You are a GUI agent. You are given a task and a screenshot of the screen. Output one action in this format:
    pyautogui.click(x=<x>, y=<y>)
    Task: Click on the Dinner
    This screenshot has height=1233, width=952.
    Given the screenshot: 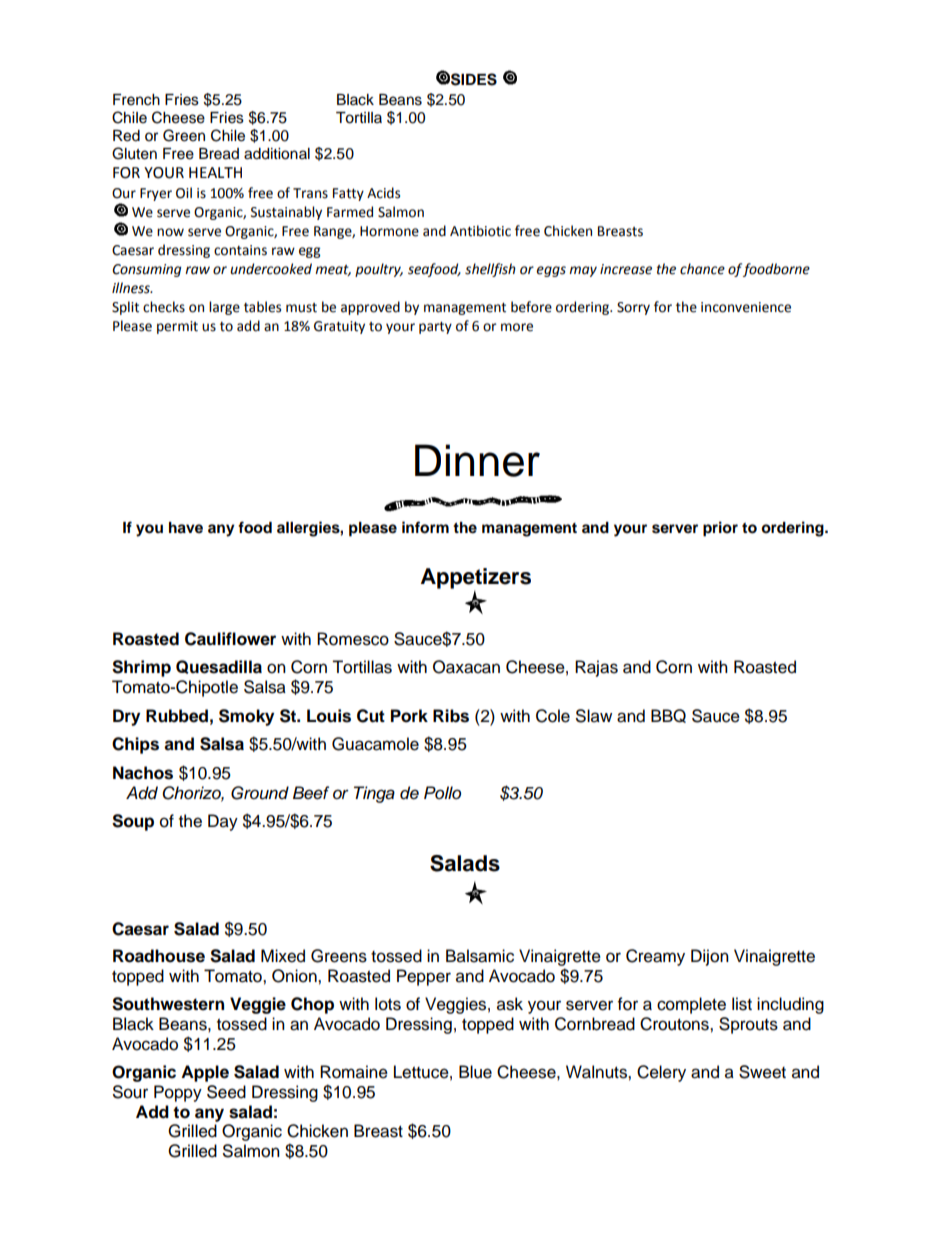 What is the action you would take?
    pyautogui.click(x=477, y=460)
